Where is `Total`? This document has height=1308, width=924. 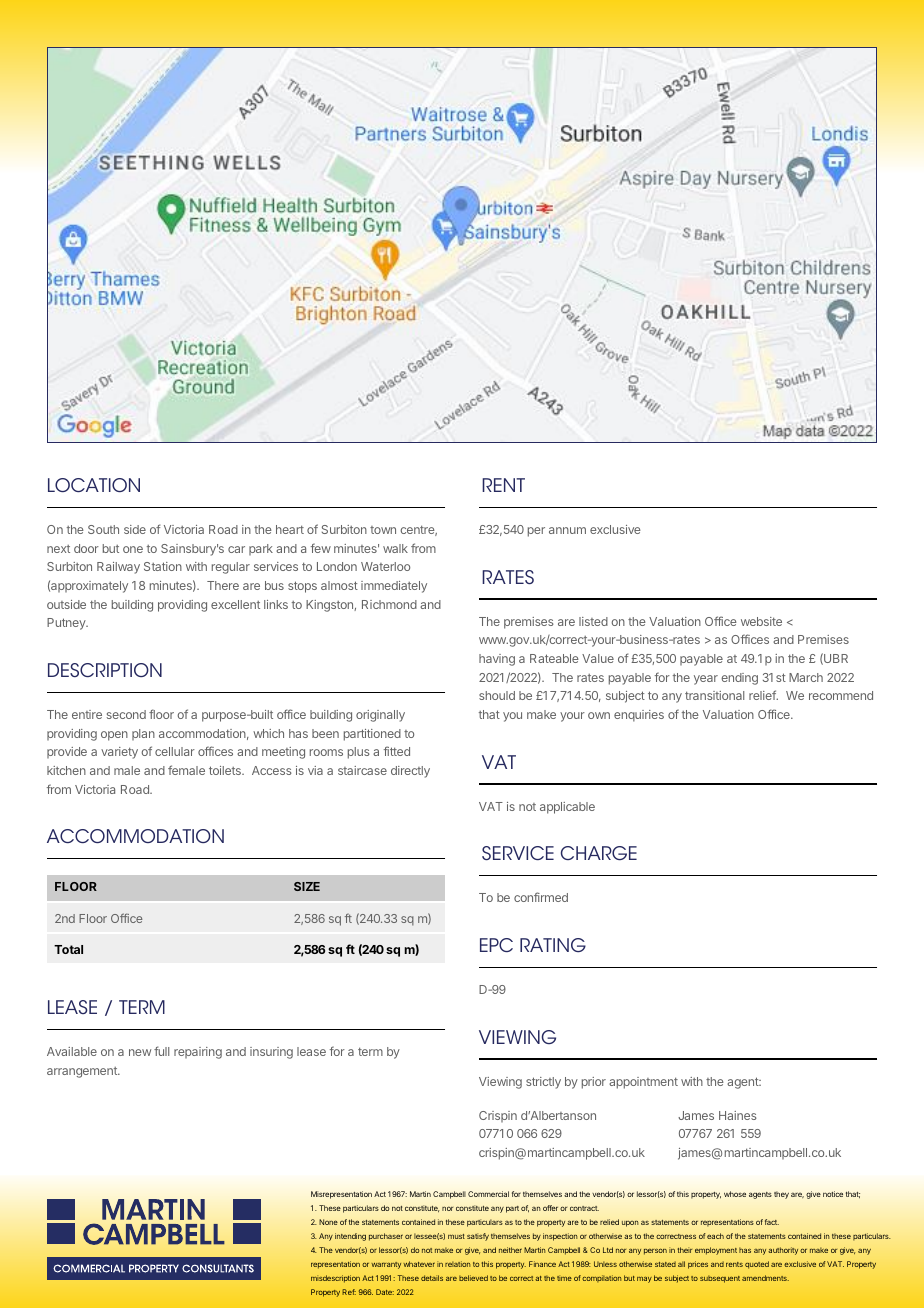
Total is located at coordinates (68, 949).
